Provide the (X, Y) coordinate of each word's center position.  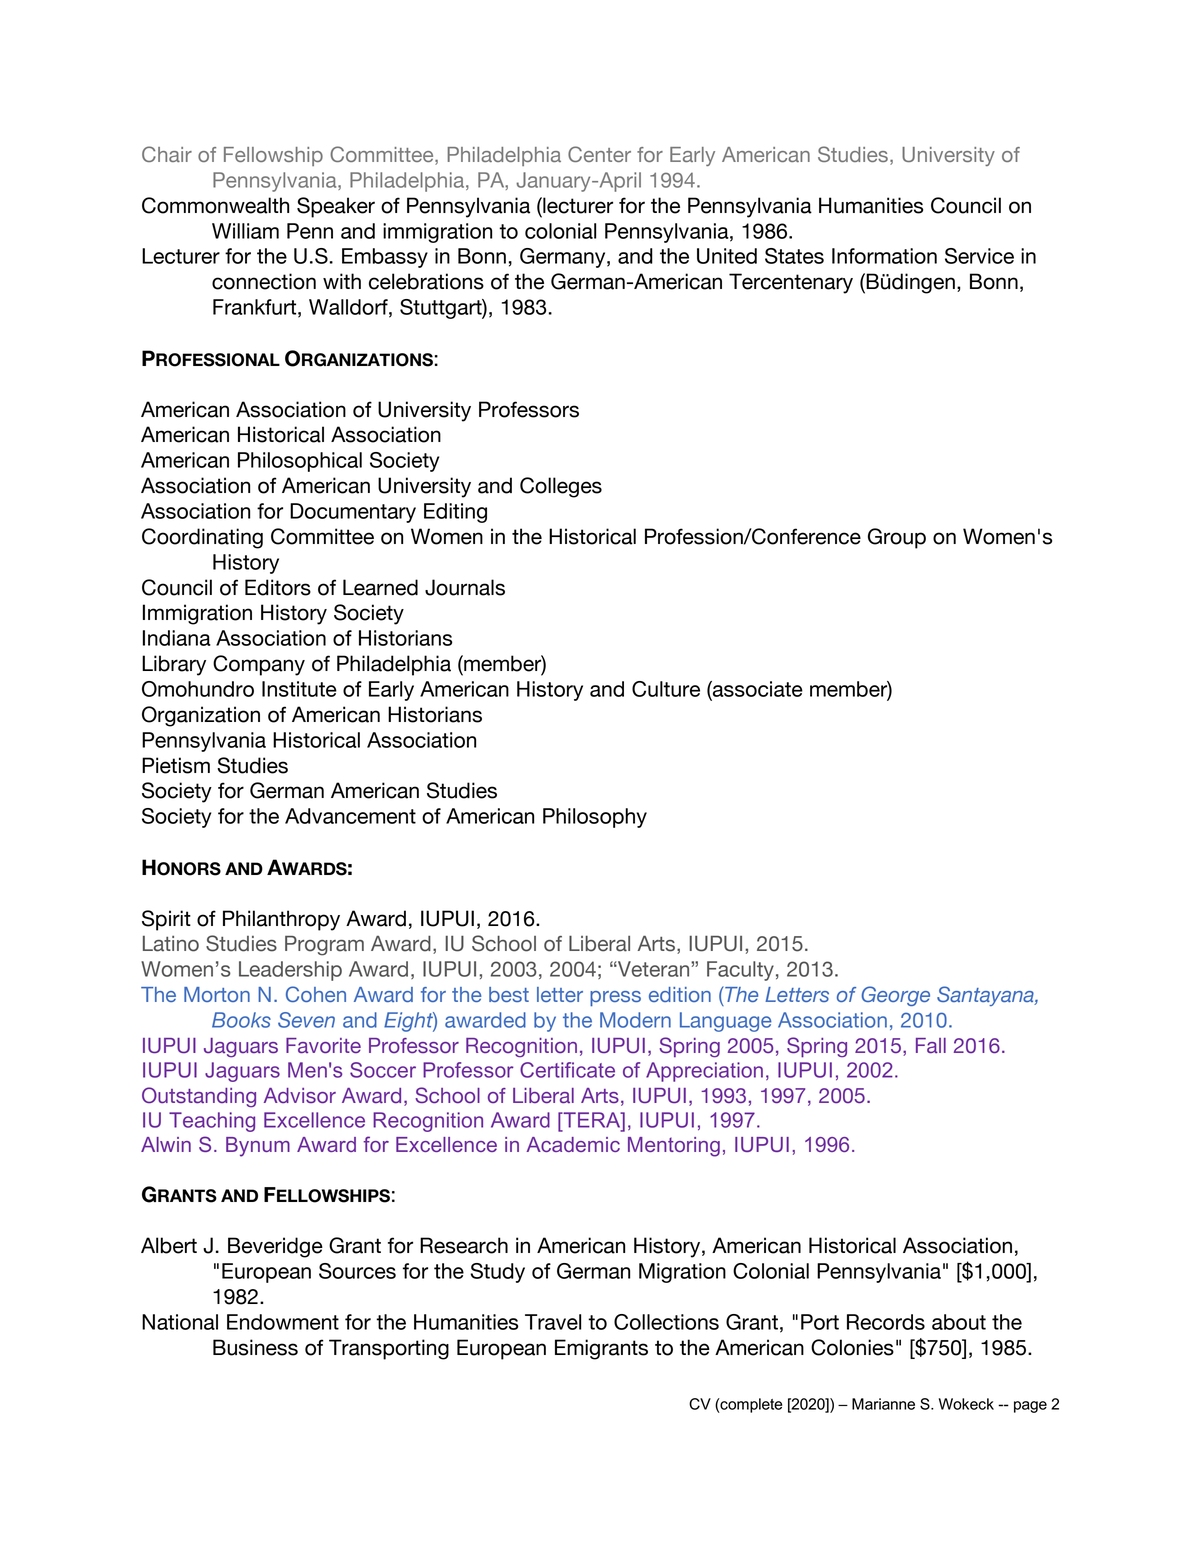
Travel (553, 1322)
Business (255, 1347)
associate (757, 689)
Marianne (883, 1404)
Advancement (350, 816)
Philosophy (595, 818)
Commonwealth (215, 205)
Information (884, 256)
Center (599, 154)
